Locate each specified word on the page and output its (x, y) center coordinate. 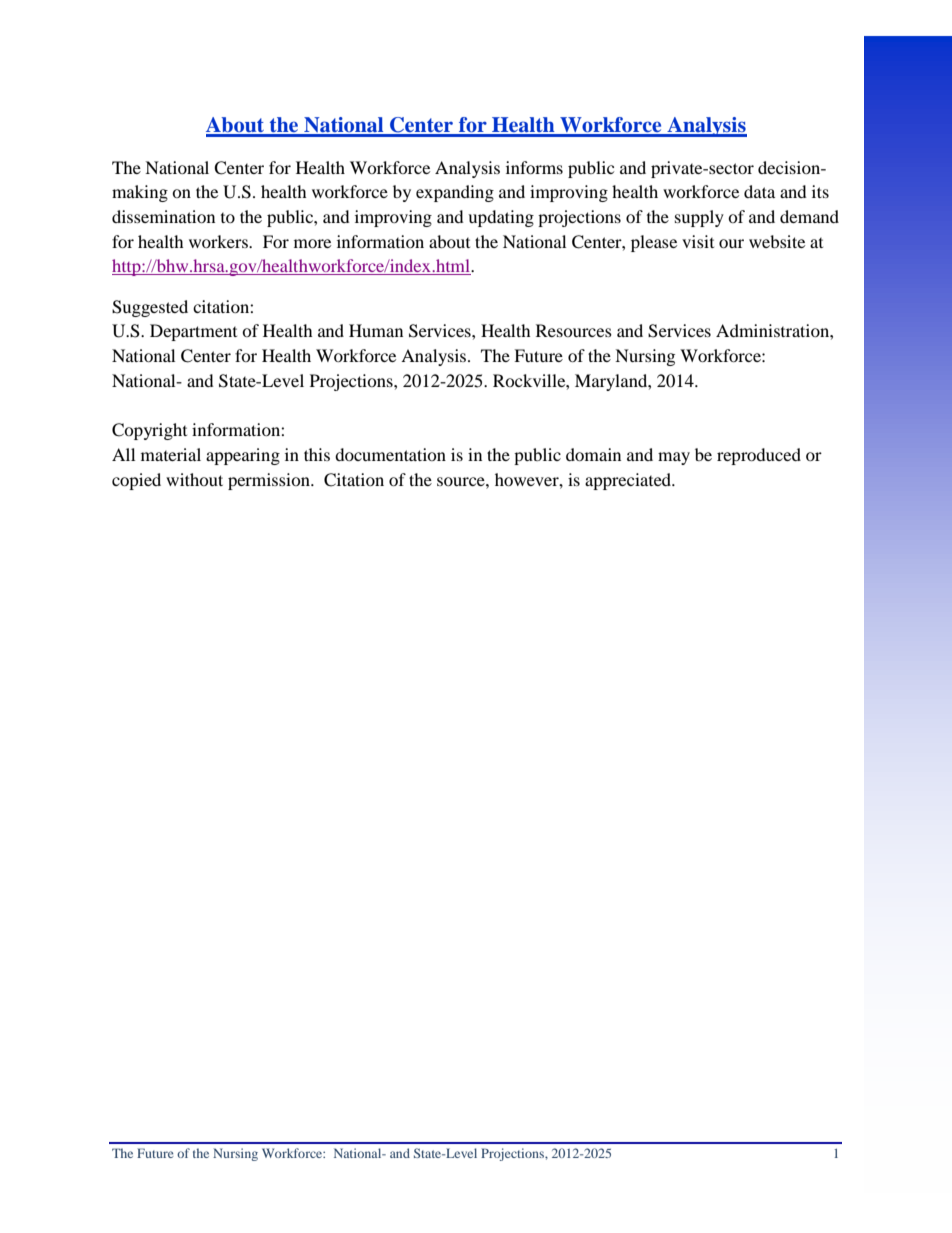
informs (534, 167)
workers (219, 241)
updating (501, 218)
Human (376, 330)
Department (193, 332)
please (654, 243)
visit (698, 241)
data (759, 191)
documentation (390, 454)
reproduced (759, 456)
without (194, 479)
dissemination (163, 216)
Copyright (149, 431)
